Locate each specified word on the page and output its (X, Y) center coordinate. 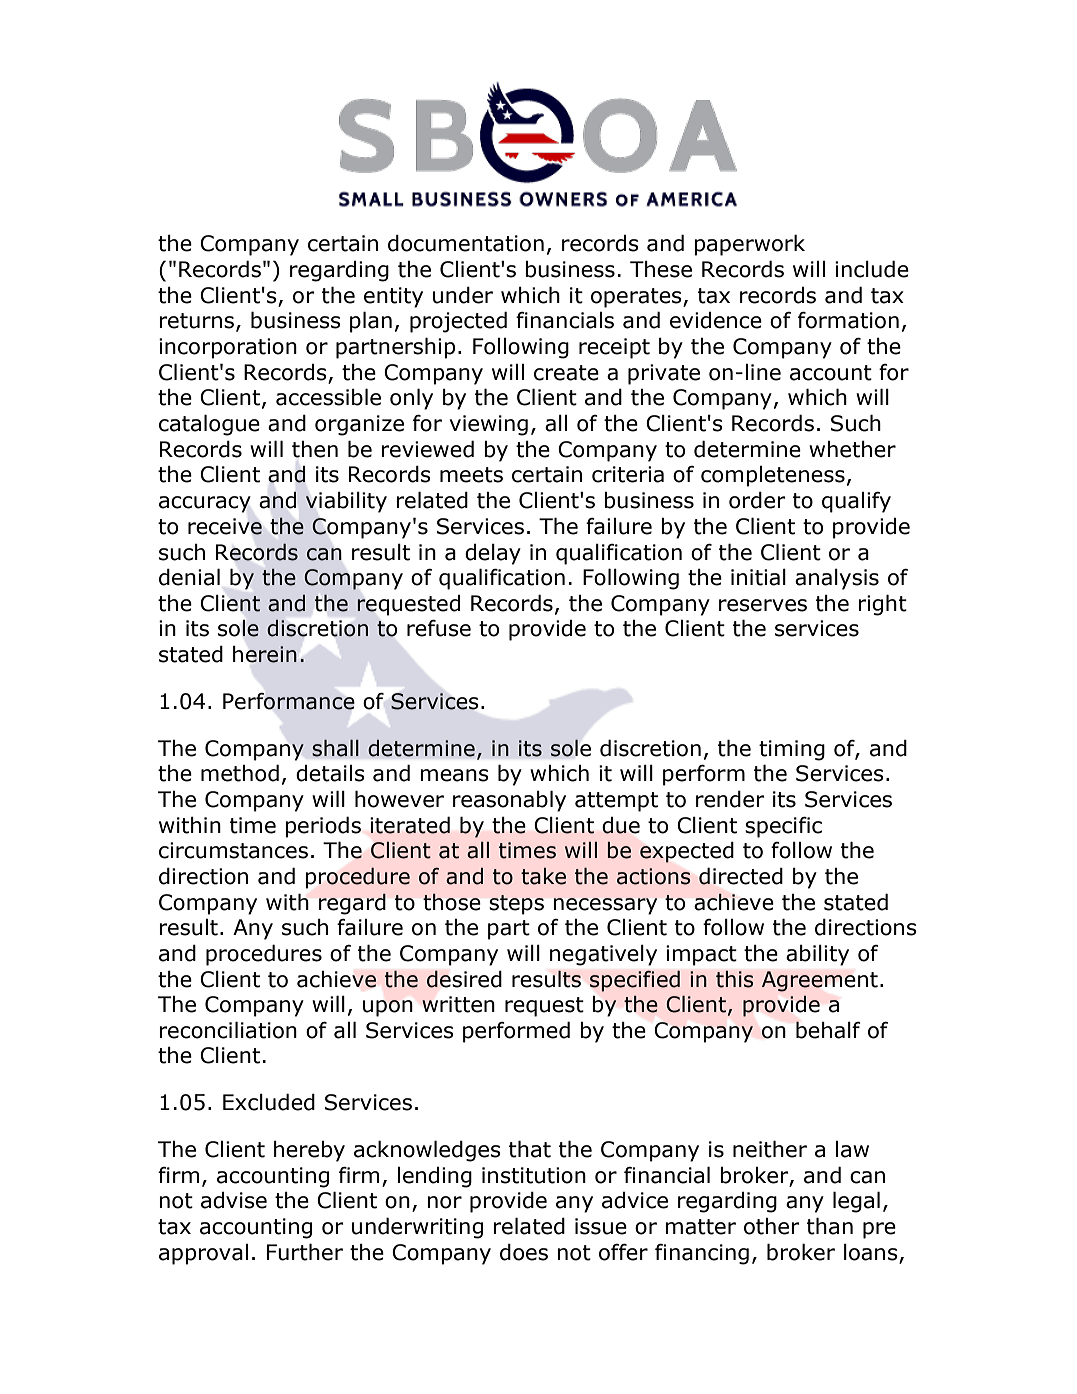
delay (493, 554)
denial (189, 577)
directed (741, 876)
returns (196, 321)
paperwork (749, 245)
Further (305, 1252)
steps (516, 905)
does (524, 1252)
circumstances (233, 850)
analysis (837, 579)
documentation (466, 243)
